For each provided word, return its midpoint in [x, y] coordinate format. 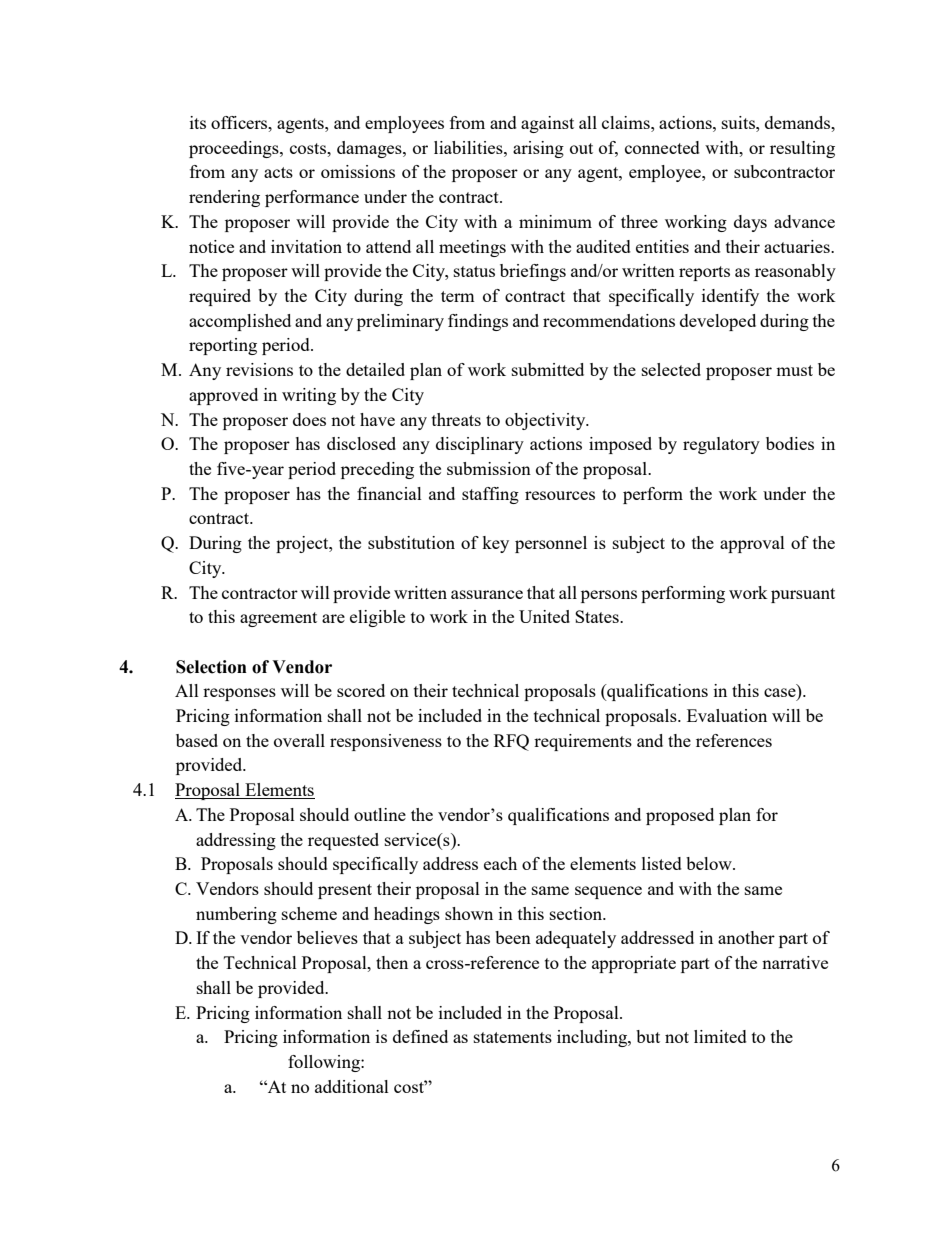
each [500, 863]
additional [352, 1086]
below [710, 863]
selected [671, 369]
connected [662, 147]
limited [720, 1036]
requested [343, 841]
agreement [278, 619]
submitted [548, 369]
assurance [487, 594]
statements [513, 1037]
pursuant [803, 595]
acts [278, 172]
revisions [259, 369]
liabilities [469, 147]
